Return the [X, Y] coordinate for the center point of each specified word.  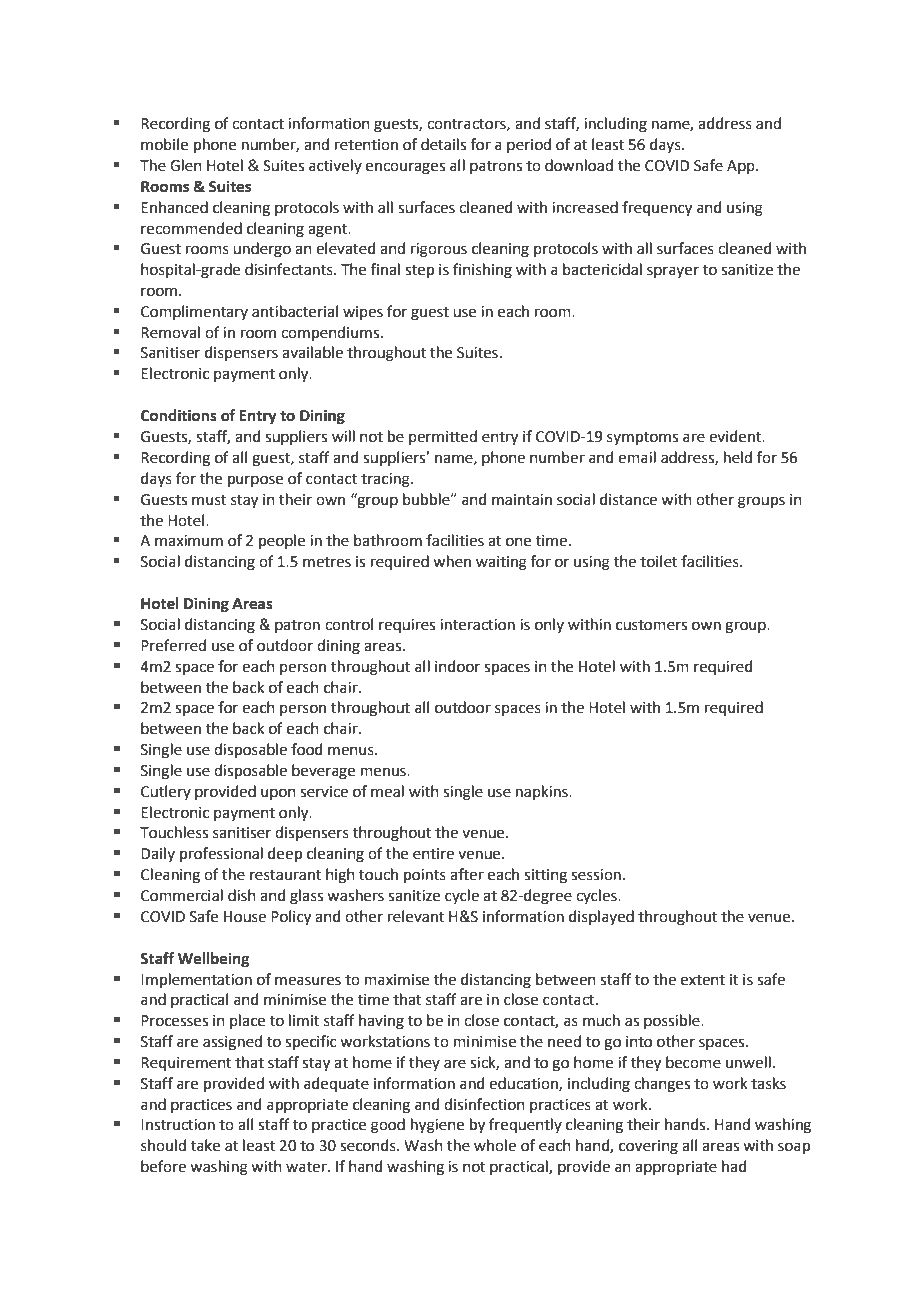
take [205, 1145]
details [443, 144]
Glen [186, 165]
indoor [457, 666]
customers [651, 625]
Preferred [173, 645]
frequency [657, 209]
